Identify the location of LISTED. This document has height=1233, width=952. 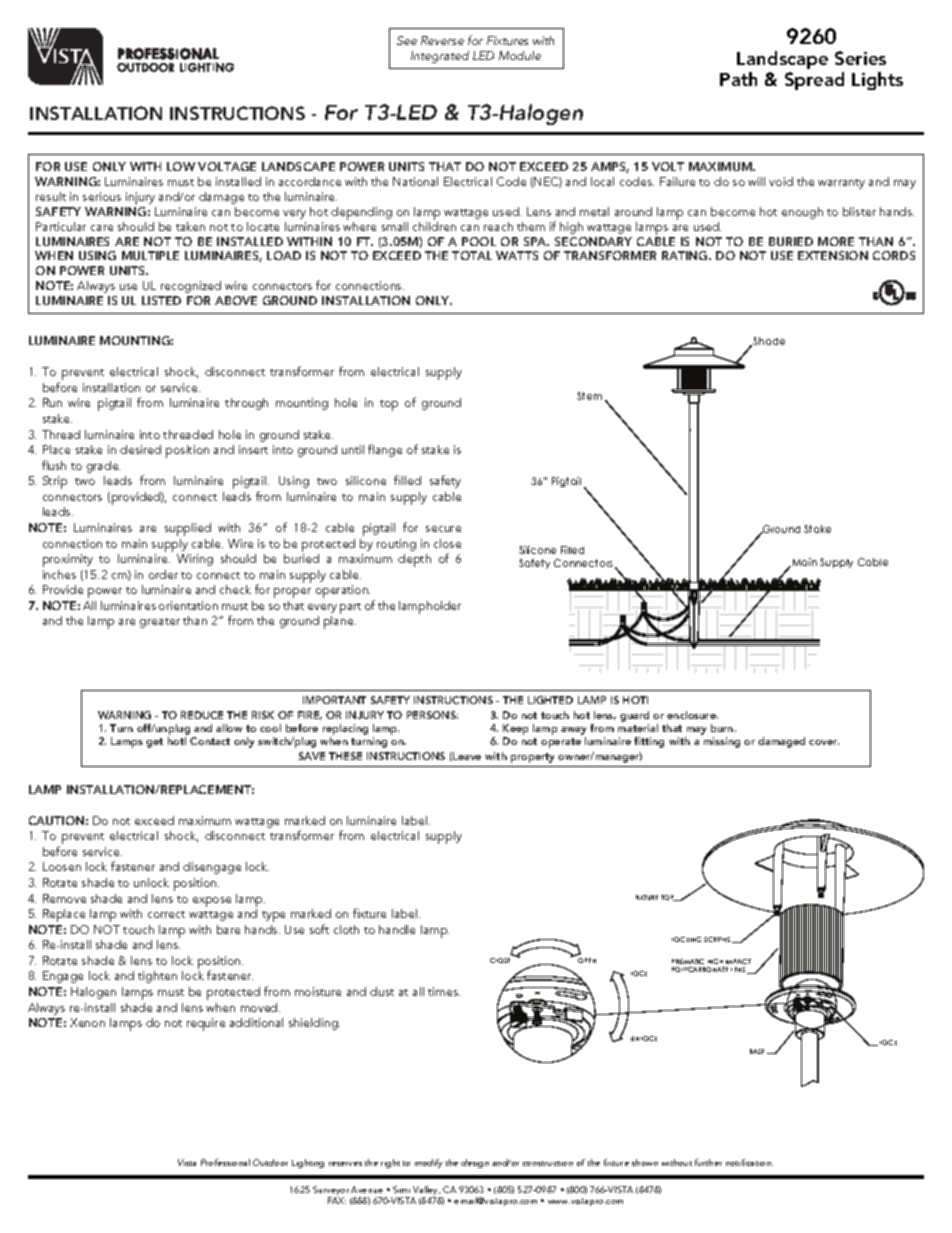
(161, 300).
